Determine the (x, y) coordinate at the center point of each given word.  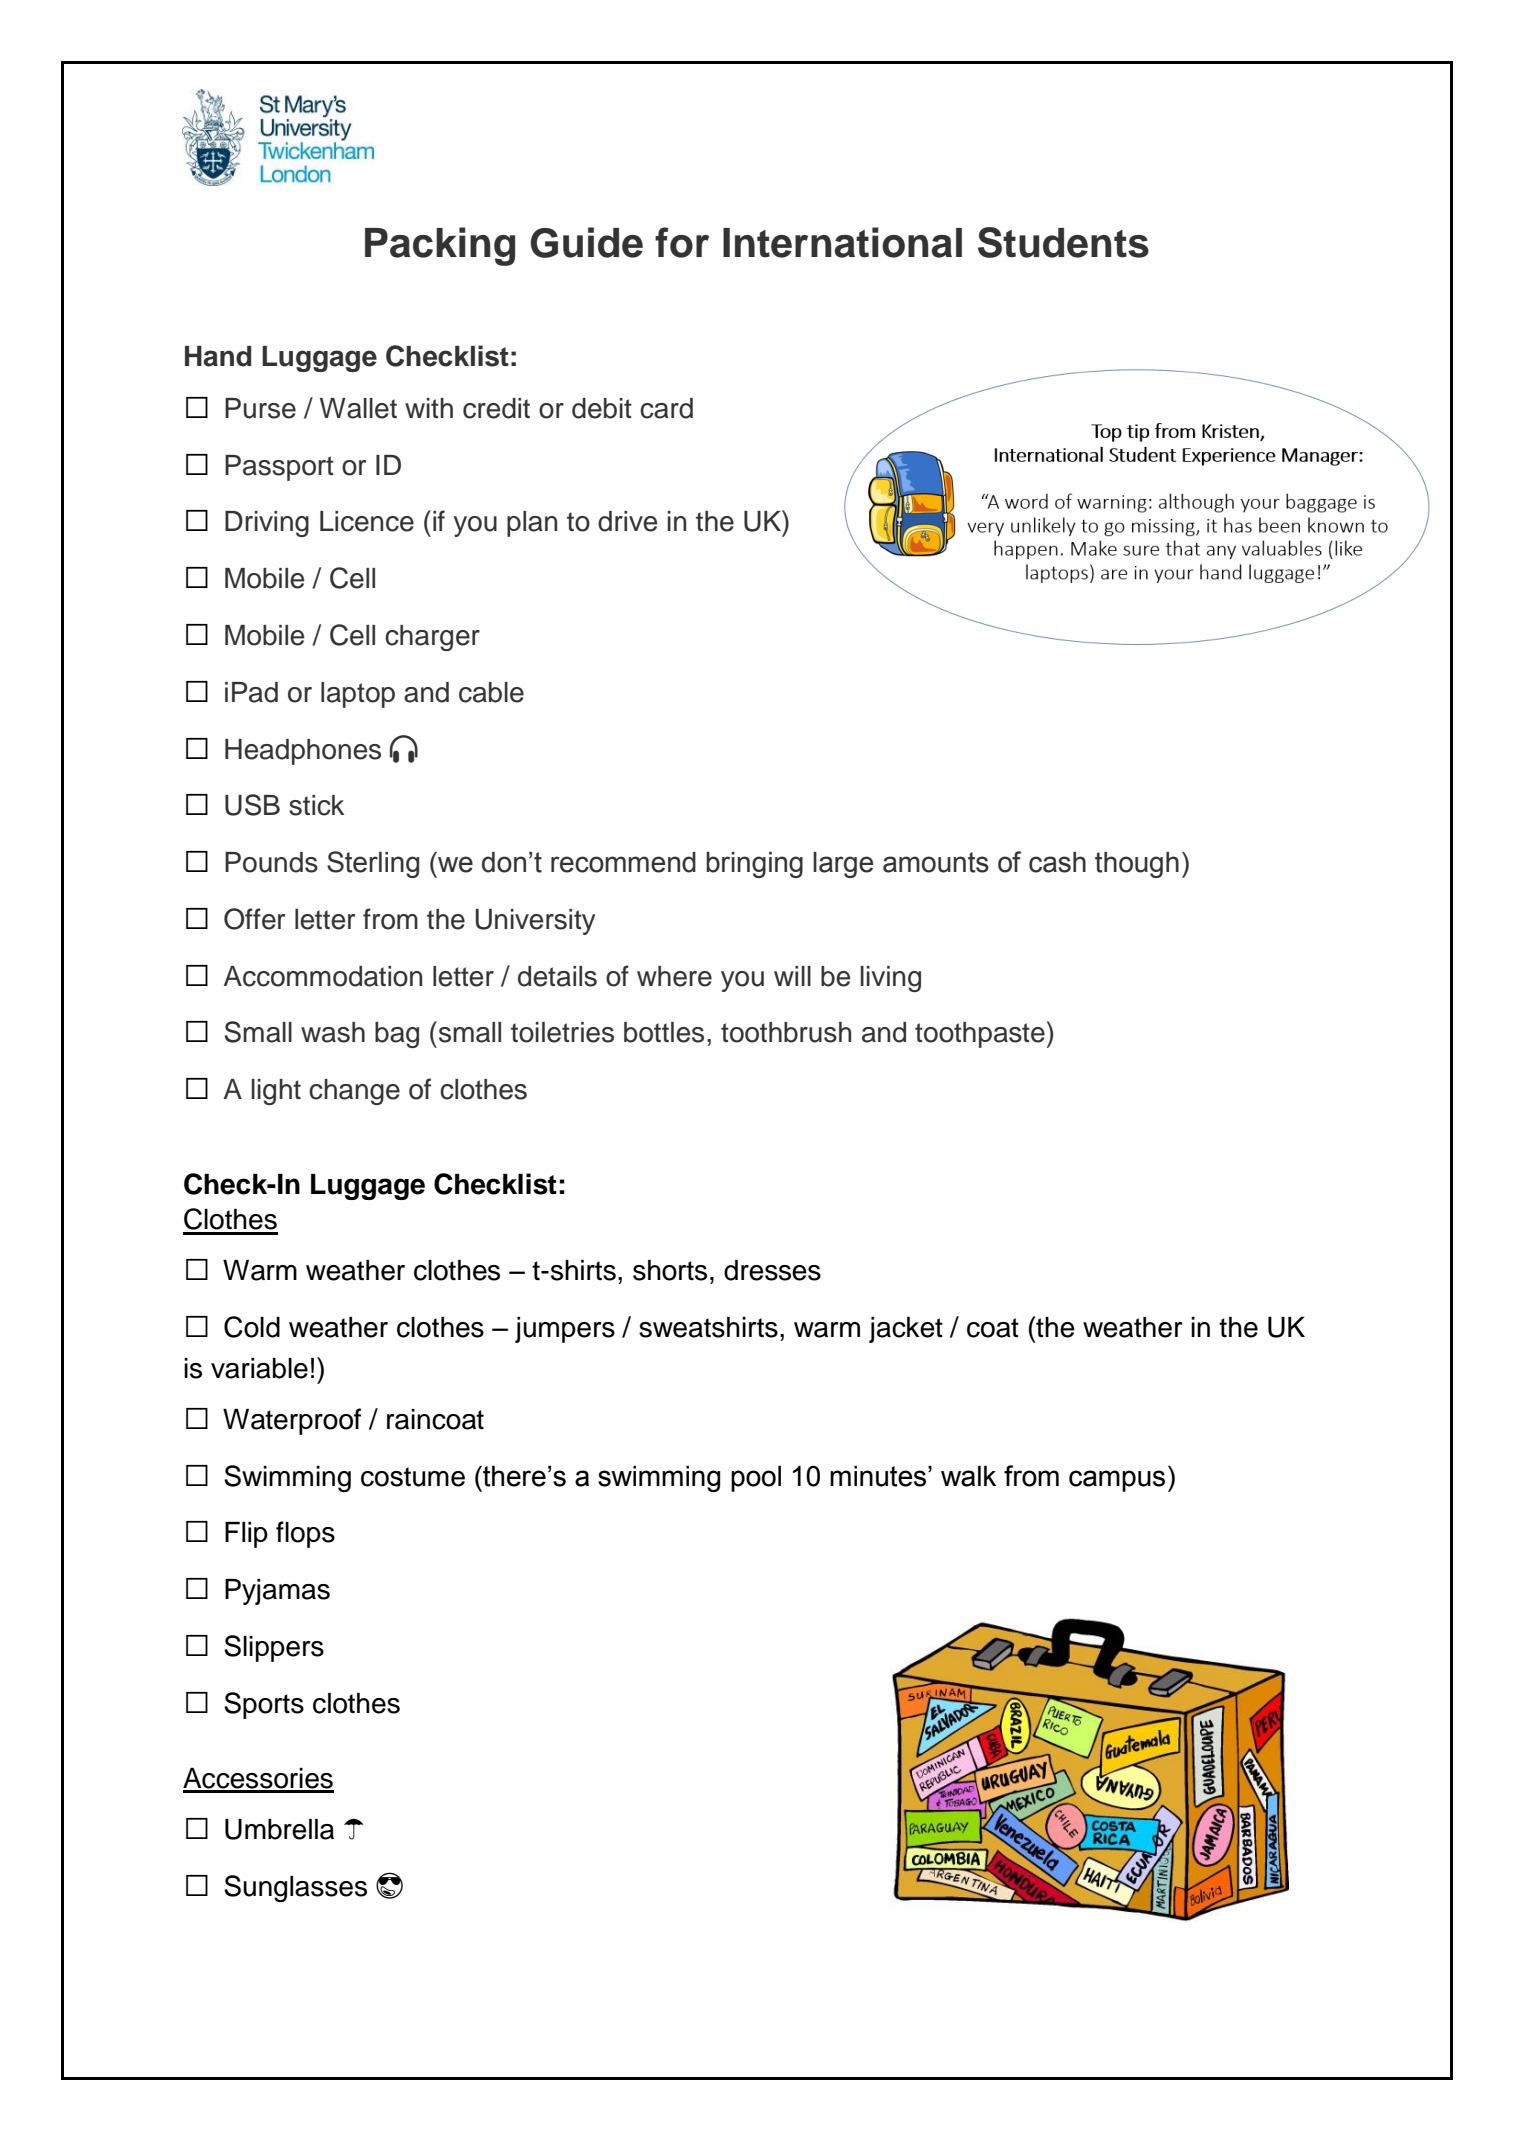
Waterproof (292, 1421)
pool (756, 1478)
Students (1063, 242)
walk (968, 1476)
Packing (440, 246)
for (682, 242)
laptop (358, 695)
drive (627, 521)
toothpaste (980, 1035)
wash (333, 1032)
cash (1057, 862)
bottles (664, 1032)
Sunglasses (295, 1888)
